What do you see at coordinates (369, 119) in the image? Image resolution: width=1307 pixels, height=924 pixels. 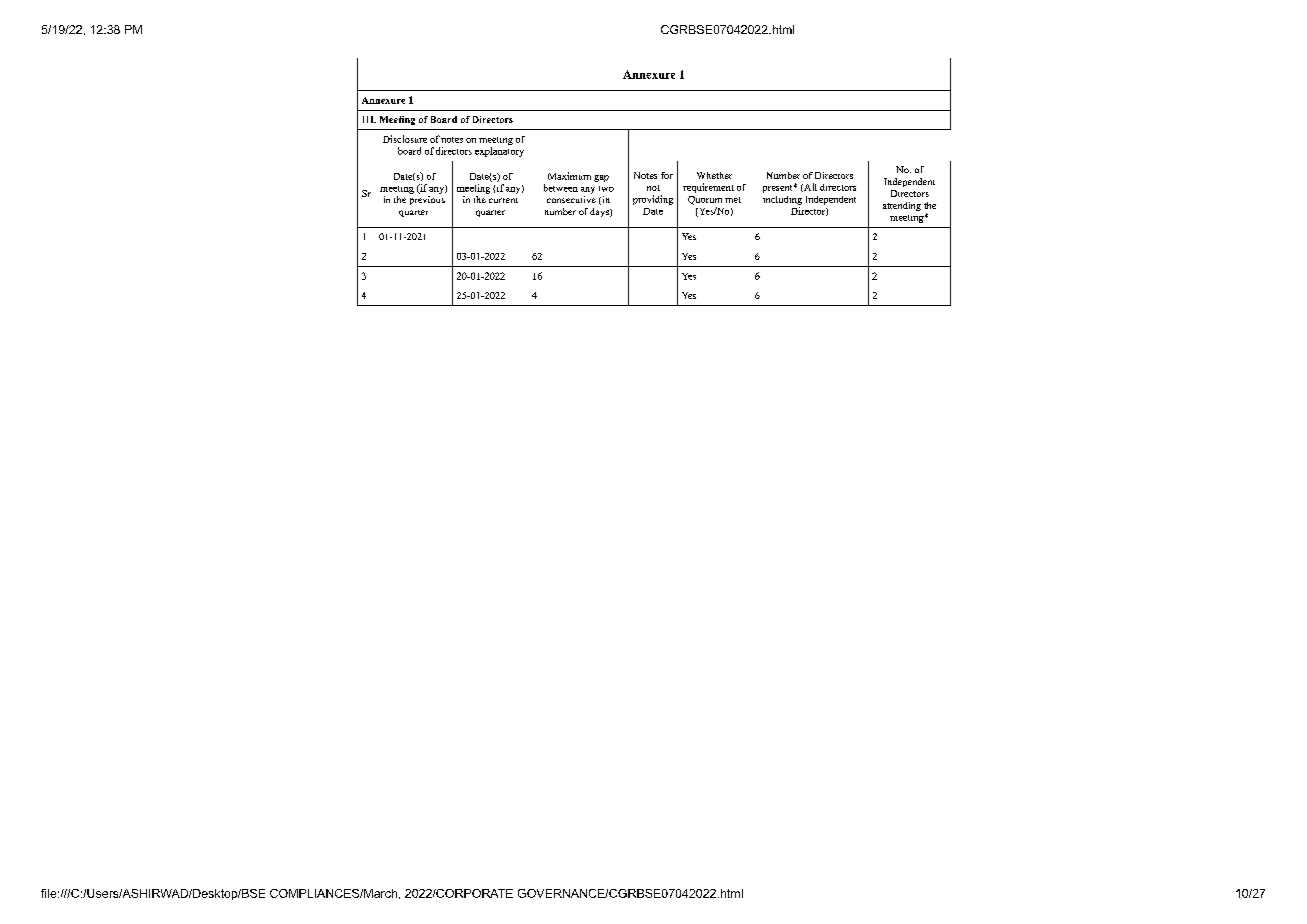 I see `III` at bounding box center [369, 119].
